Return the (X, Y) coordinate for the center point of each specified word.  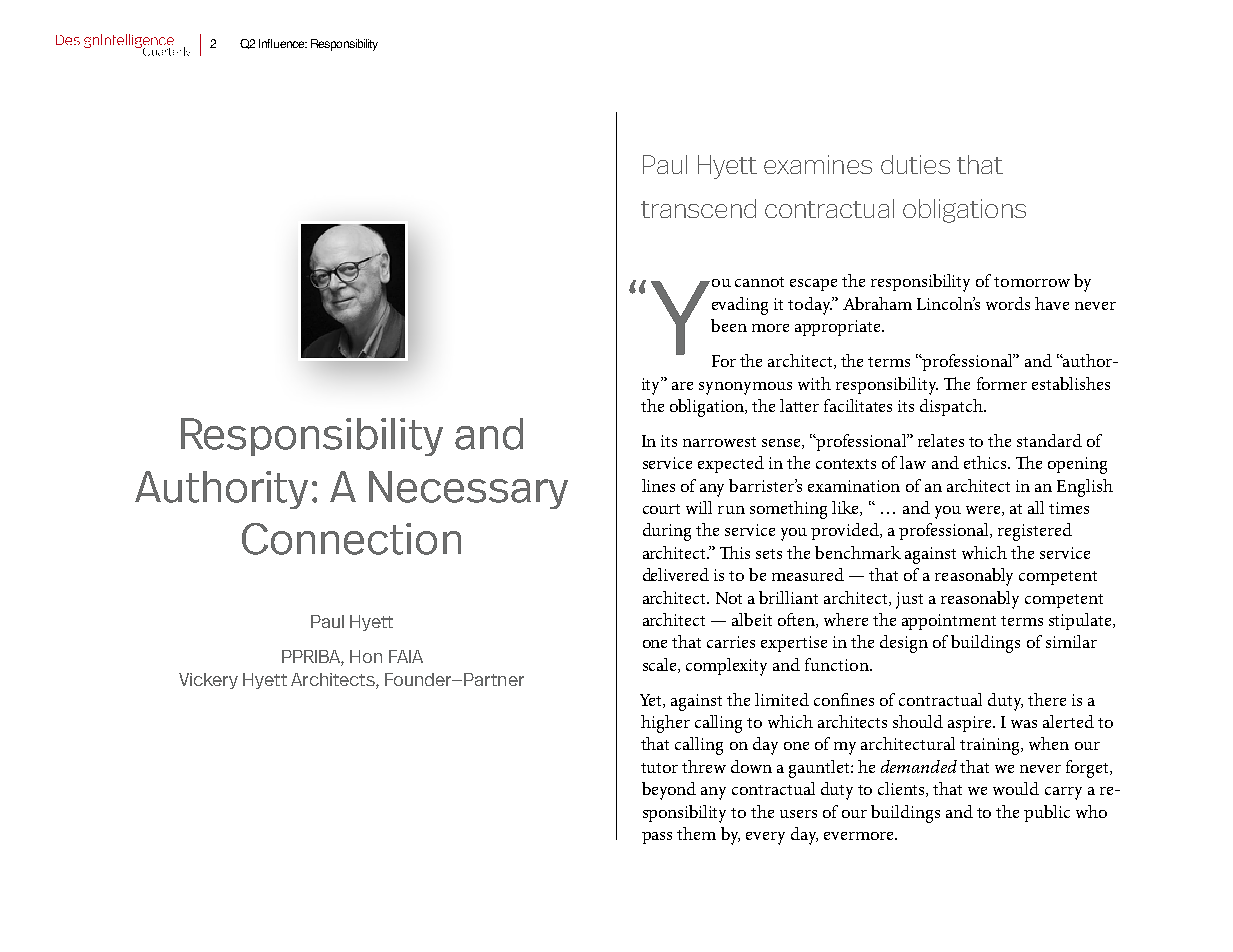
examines (818, 164)
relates (941, 440)
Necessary (468, 490)
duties (915, 164)
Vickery (208, 681)
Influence (283, 43)
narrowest (719, 442)
